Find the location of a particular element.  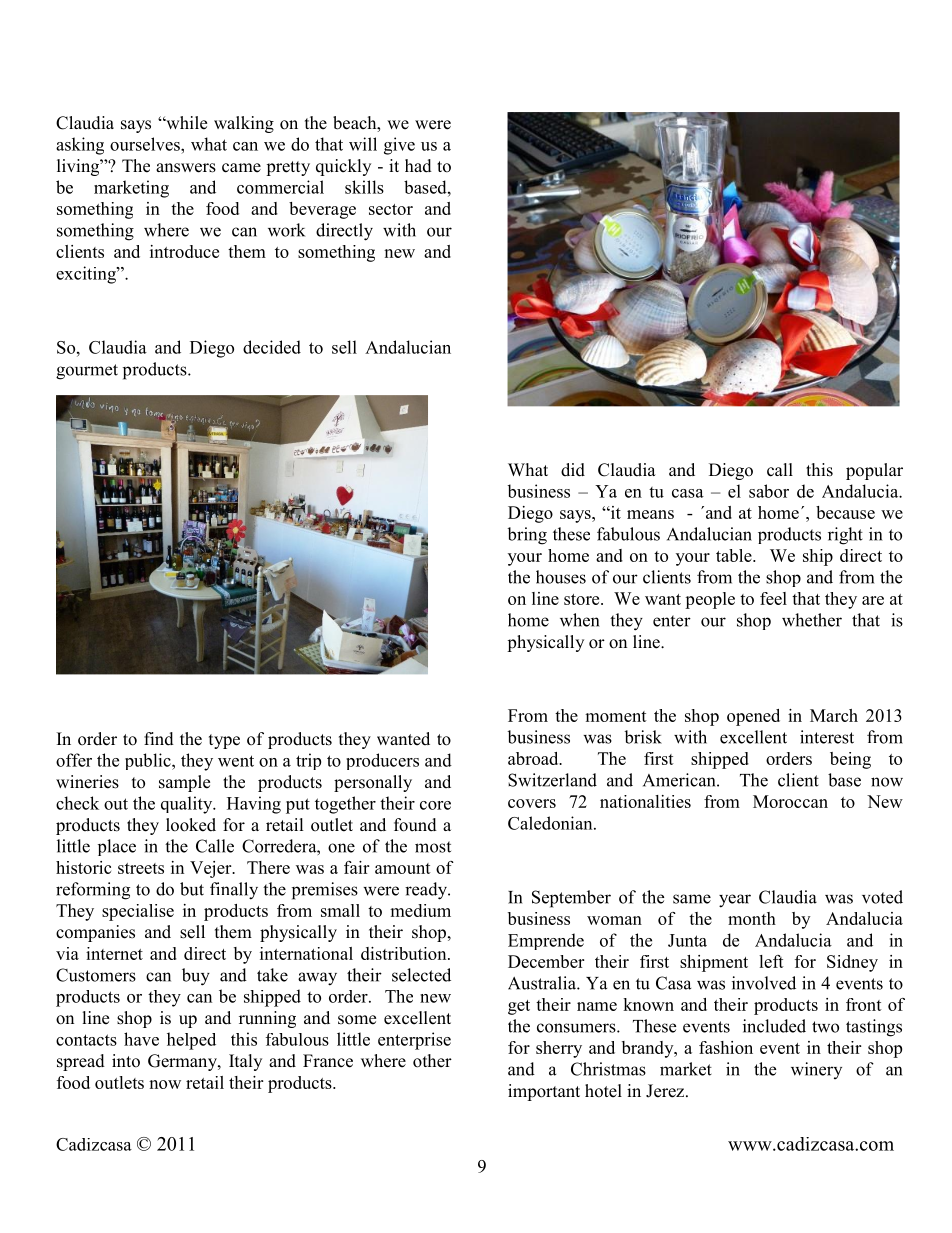

gourmet is located at coordinates (87, 372).
